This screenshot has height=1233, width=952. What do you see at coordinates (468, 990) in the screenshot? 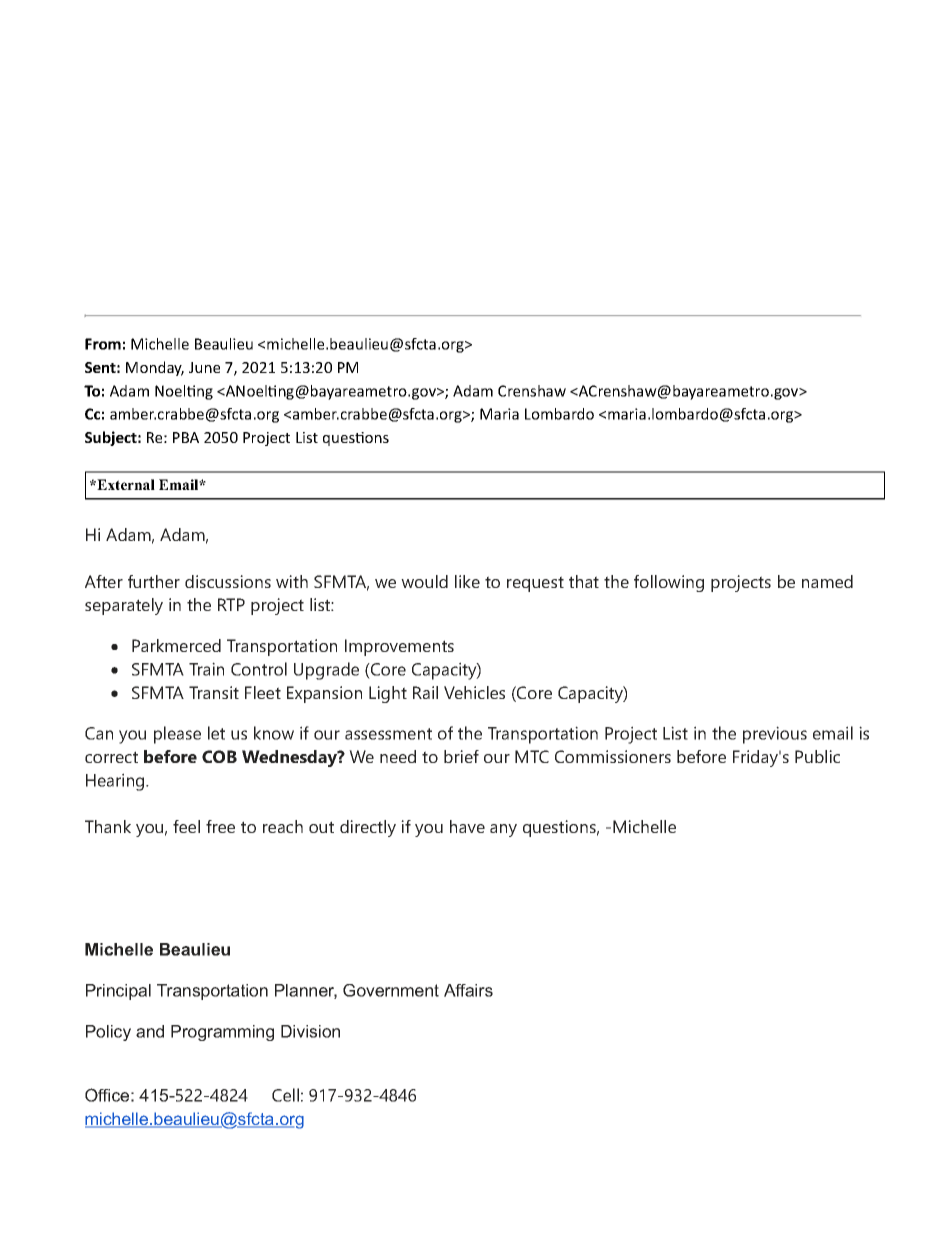
I see `Affairs` at bounding box center [468, 990].
